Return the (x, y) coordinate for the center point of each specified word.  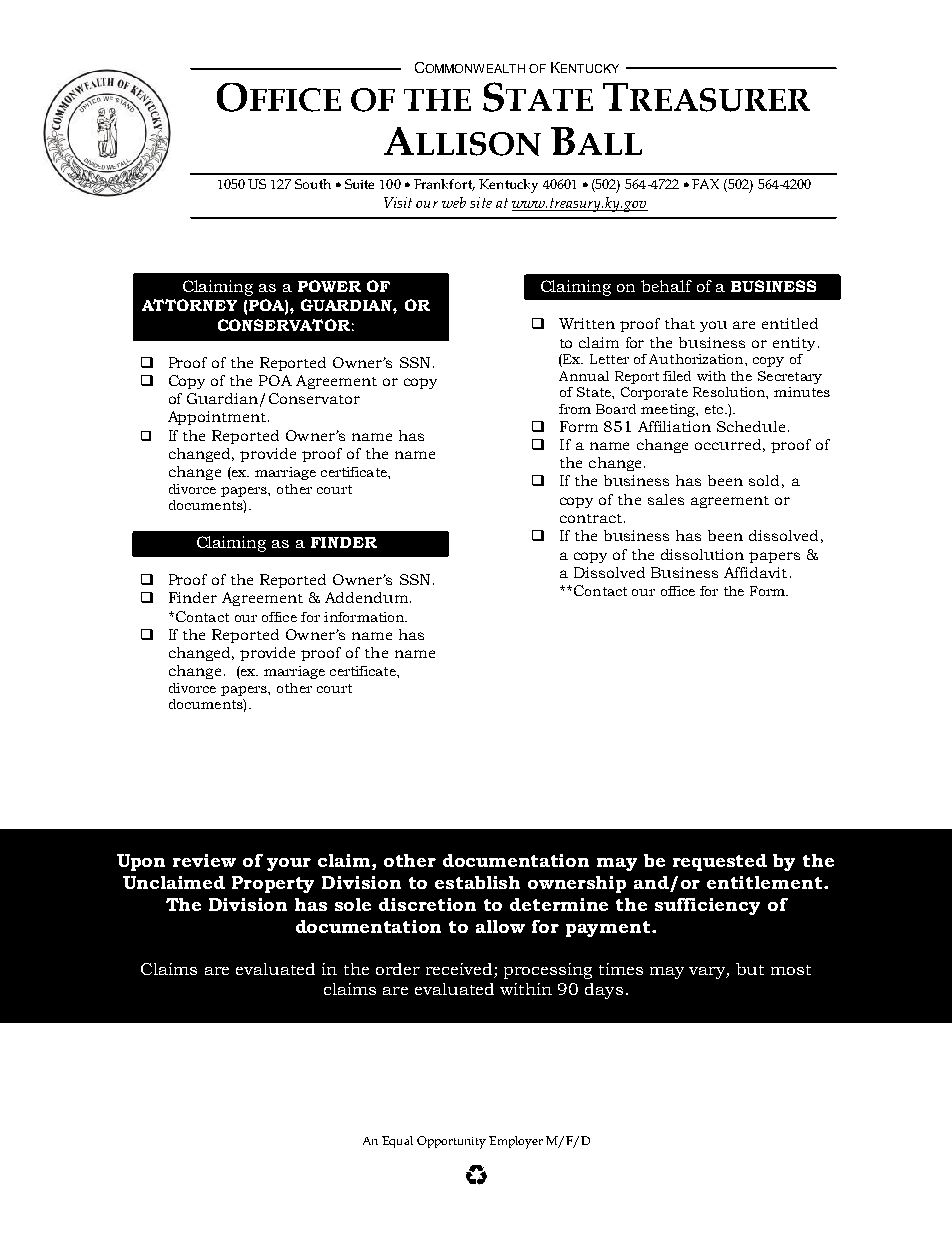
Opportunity (451, 1142)
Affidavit (755, 572)
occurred (728, 444)
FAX (705, 184)
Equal (397, 1142)
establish (477, 882)
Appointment (217, 418)
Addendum (366, 597)
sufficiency (707, 906)
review (204, 860)
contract (591, 518)
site (481, 202)
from (575, 409)
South (313, 184)
